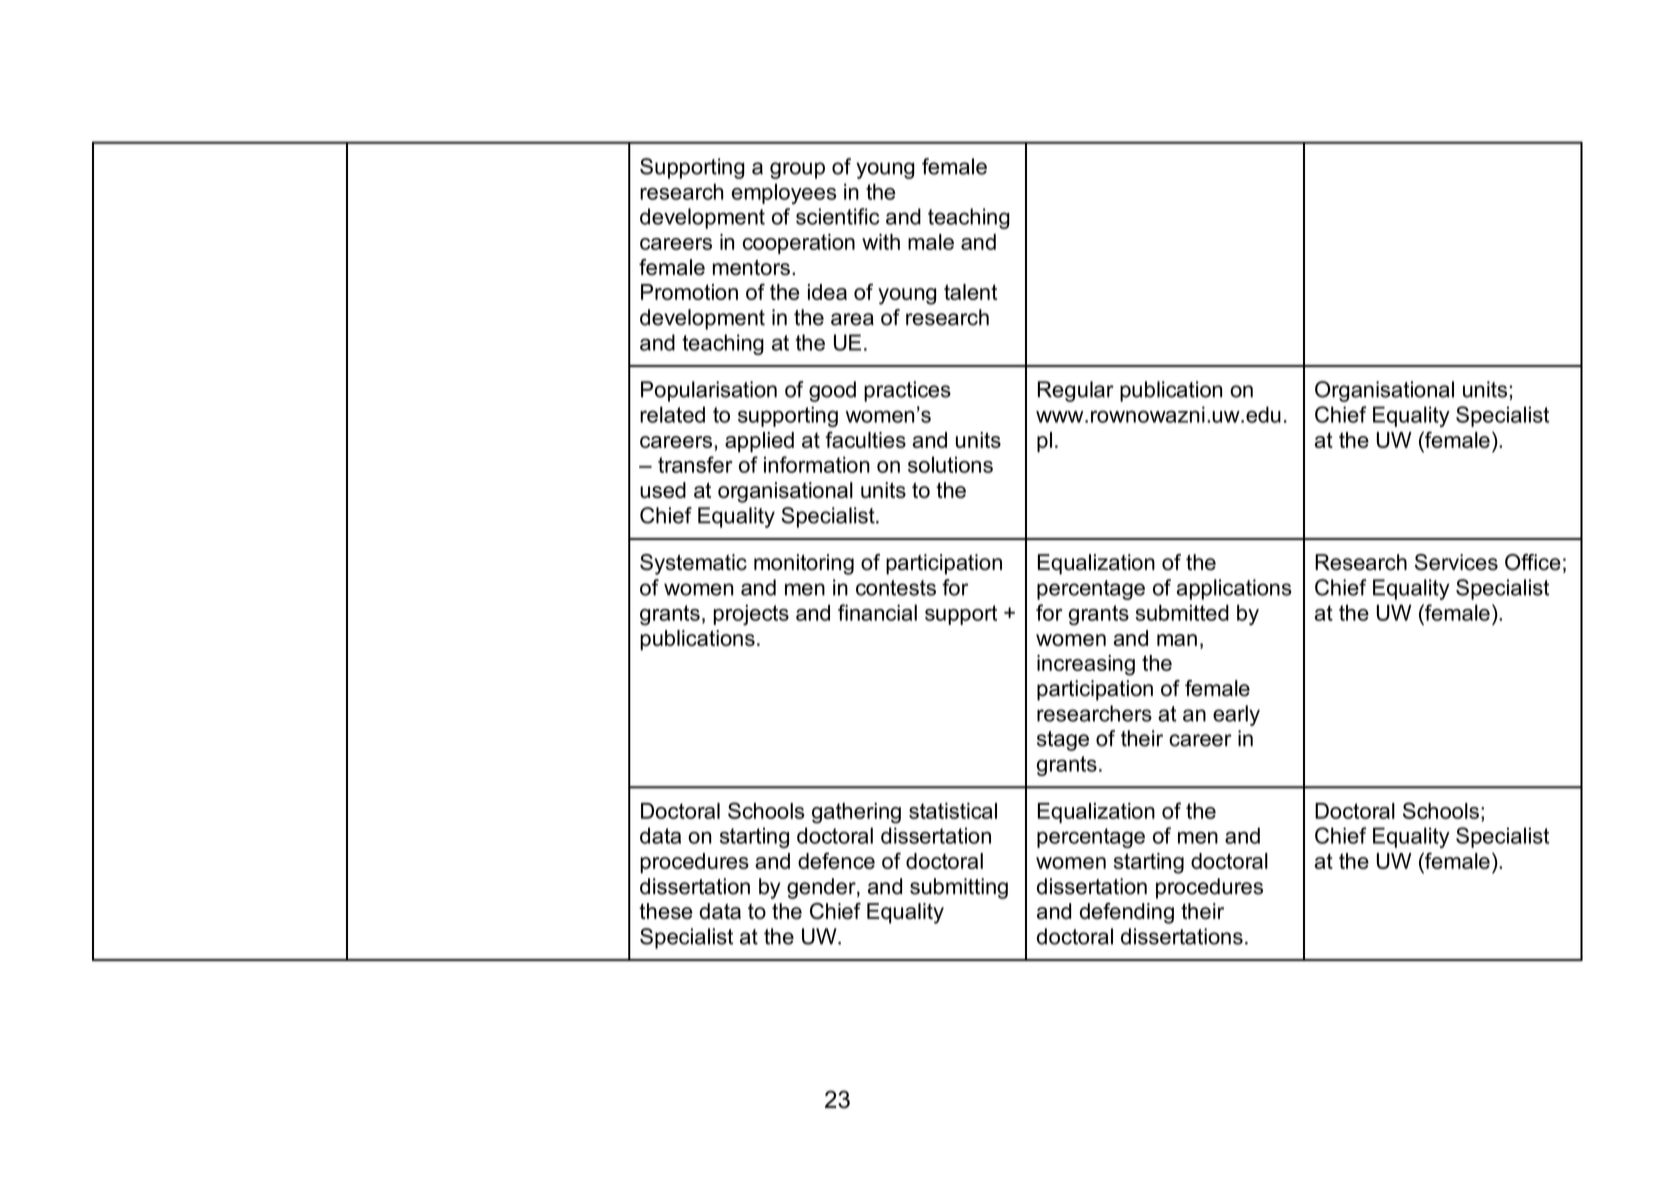 This screenshot has height=1184, width=1675. What do you see at coordinates (881, 242) in the screenshot?
I see `with` at bounding box center [881, 242].
